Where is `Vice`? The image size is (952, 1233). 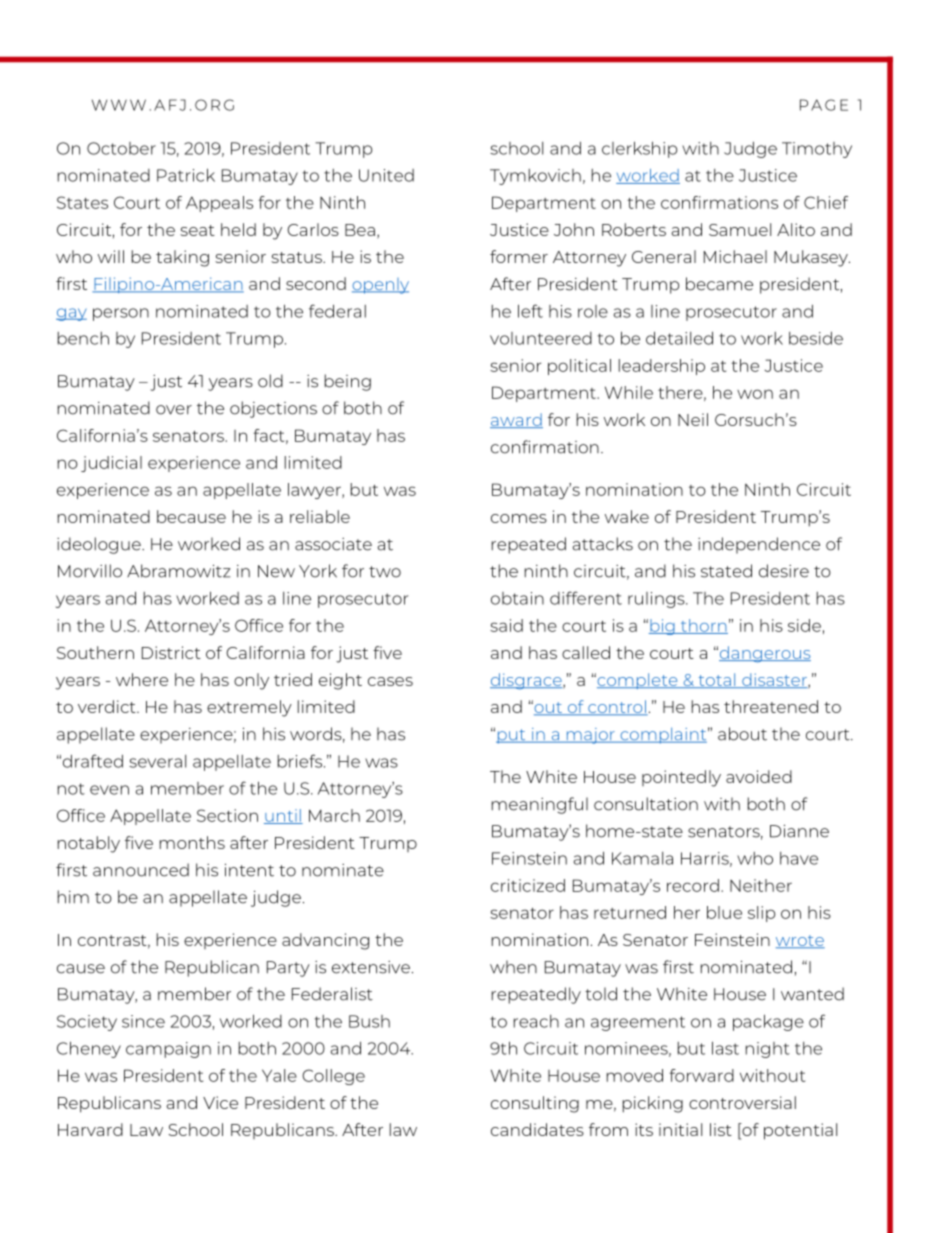 Vice is located at coordinates (220, 1102).
